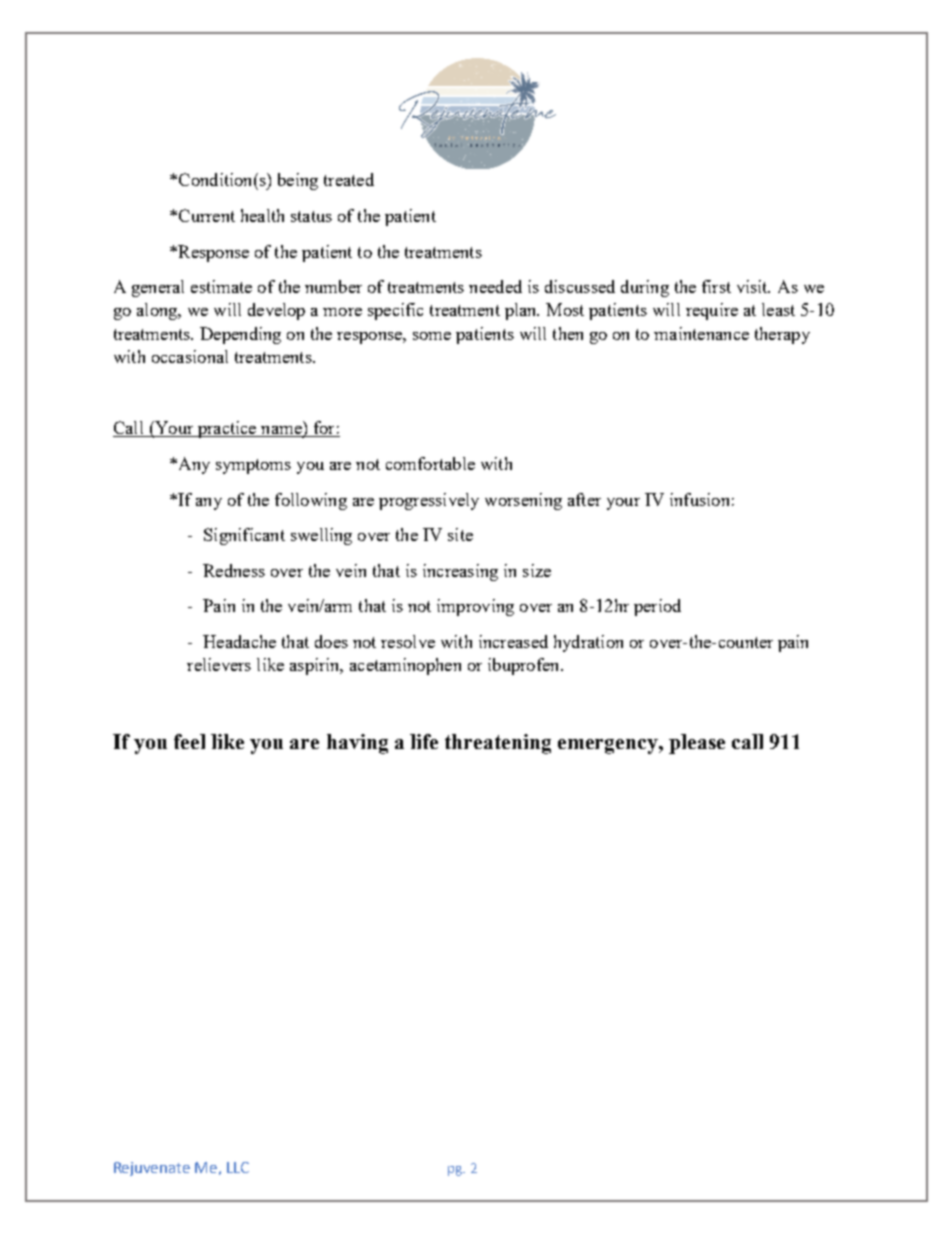 The width and height of the document is (952, 1233). I want to click on please, so click(697, 744).
